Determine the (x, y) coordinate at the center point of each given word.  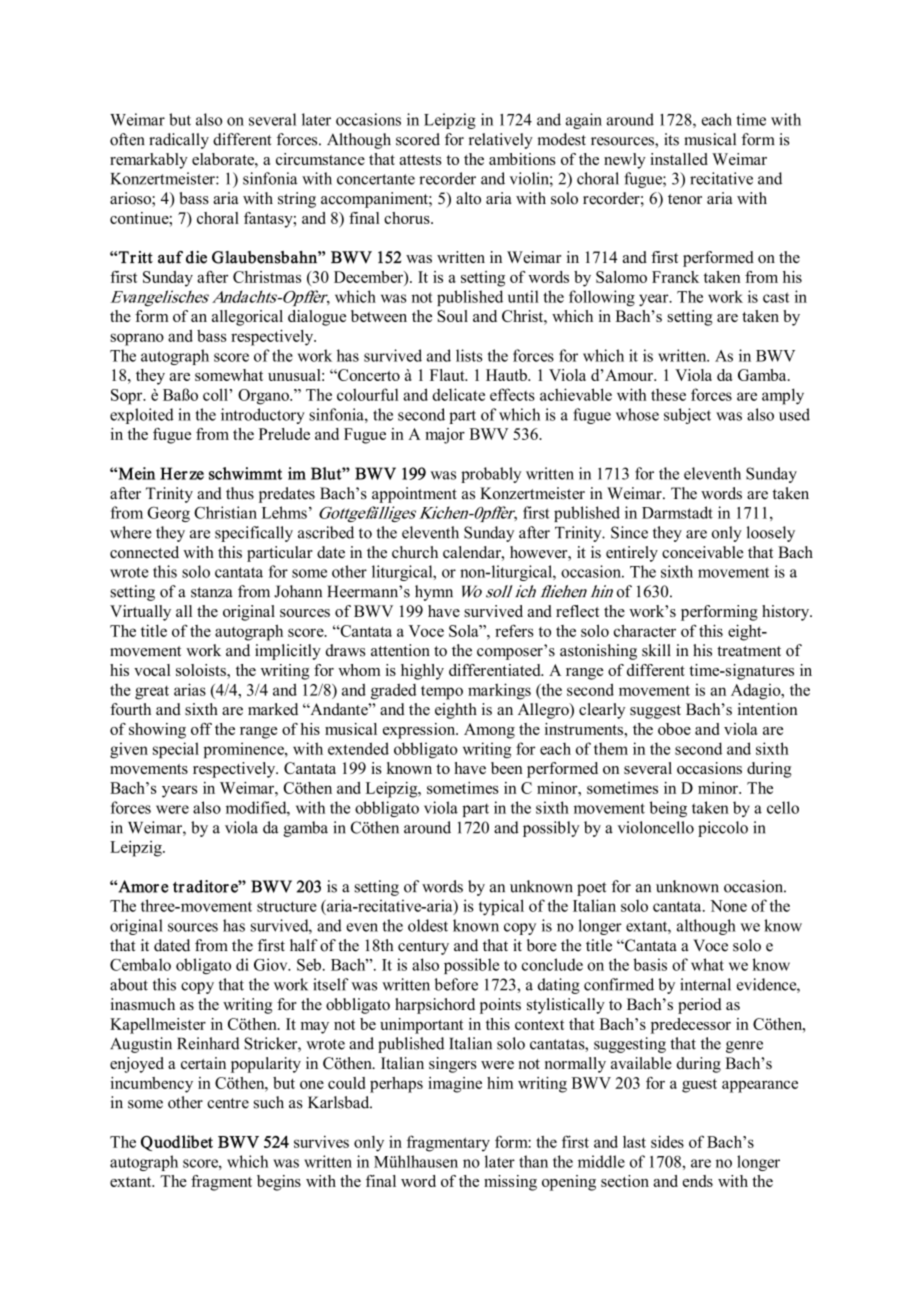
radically (179, 141)
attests (421, 160)
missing (510, 1183)
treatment (749, 651)
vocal (152, 670)
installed (679, 159)
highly (422, 672)
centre (228, 1103)
